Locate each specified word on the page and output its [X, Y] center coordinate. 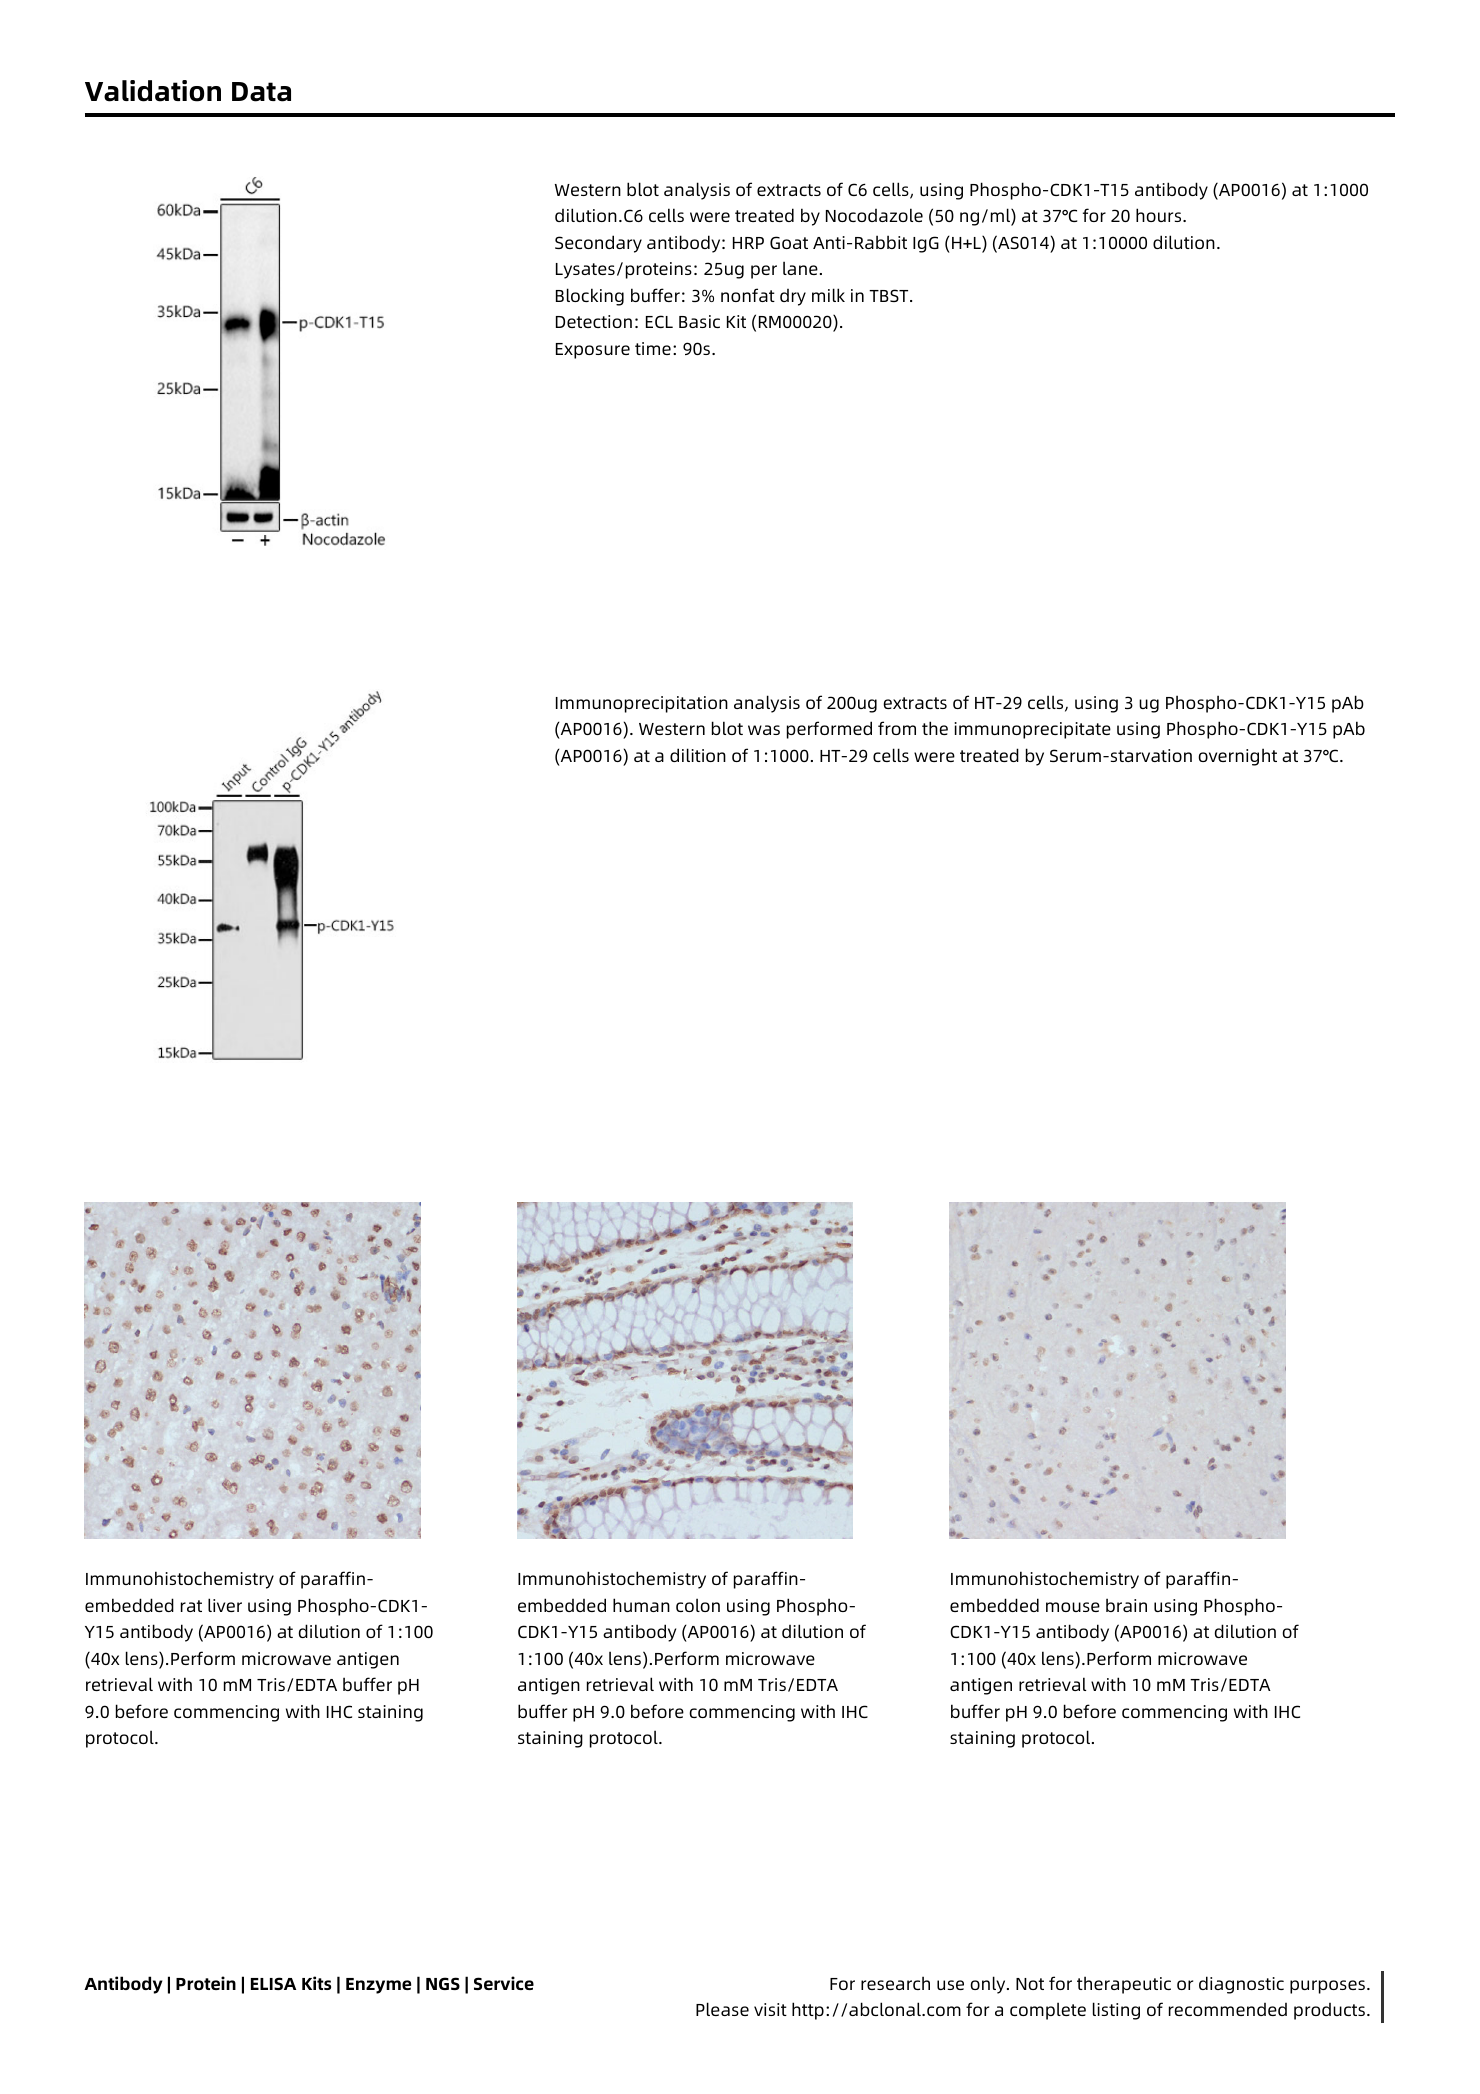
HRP [748, 243]
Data [261, 92]
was [764, 730]
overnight [1237, 757]
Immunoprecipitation [642, 704]
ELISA [273, 1983]
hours [1160, 215]
